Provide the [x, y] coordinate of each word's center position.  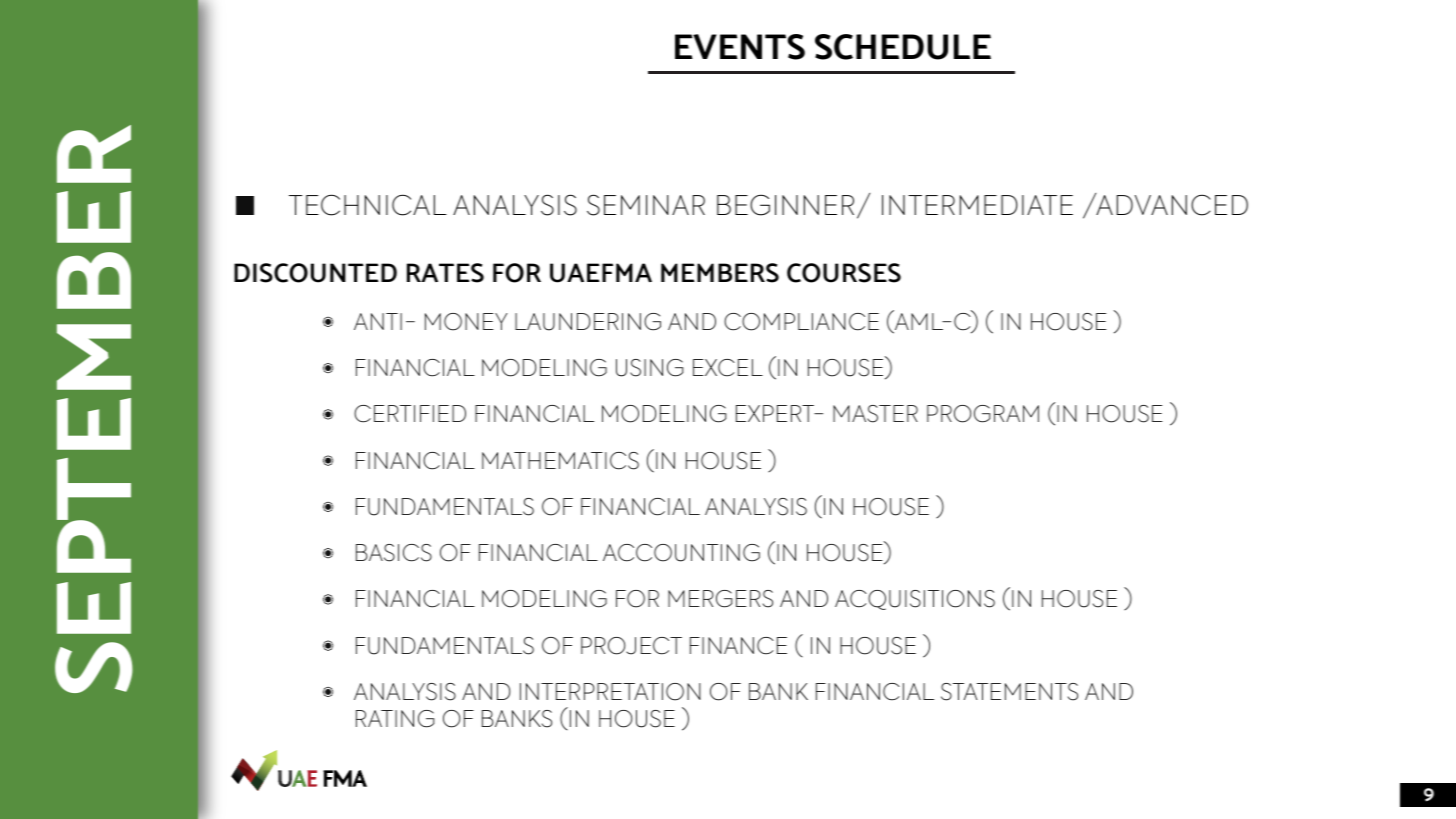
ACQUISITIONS [915, 600]
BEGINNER [785, 205]
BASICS [394, 553]
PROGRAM [983, 414]
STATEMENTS [1009, 692]
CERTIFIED [410, 414]
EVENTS [740, 47]
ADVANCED [1171, 204]
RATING [395, 719]
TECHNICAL [368, 205]
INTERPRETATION [610, 692]
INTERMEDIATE [977, 205]
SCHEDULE [903, 47]
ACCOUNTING [681, 553]
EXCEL [728, 368]
